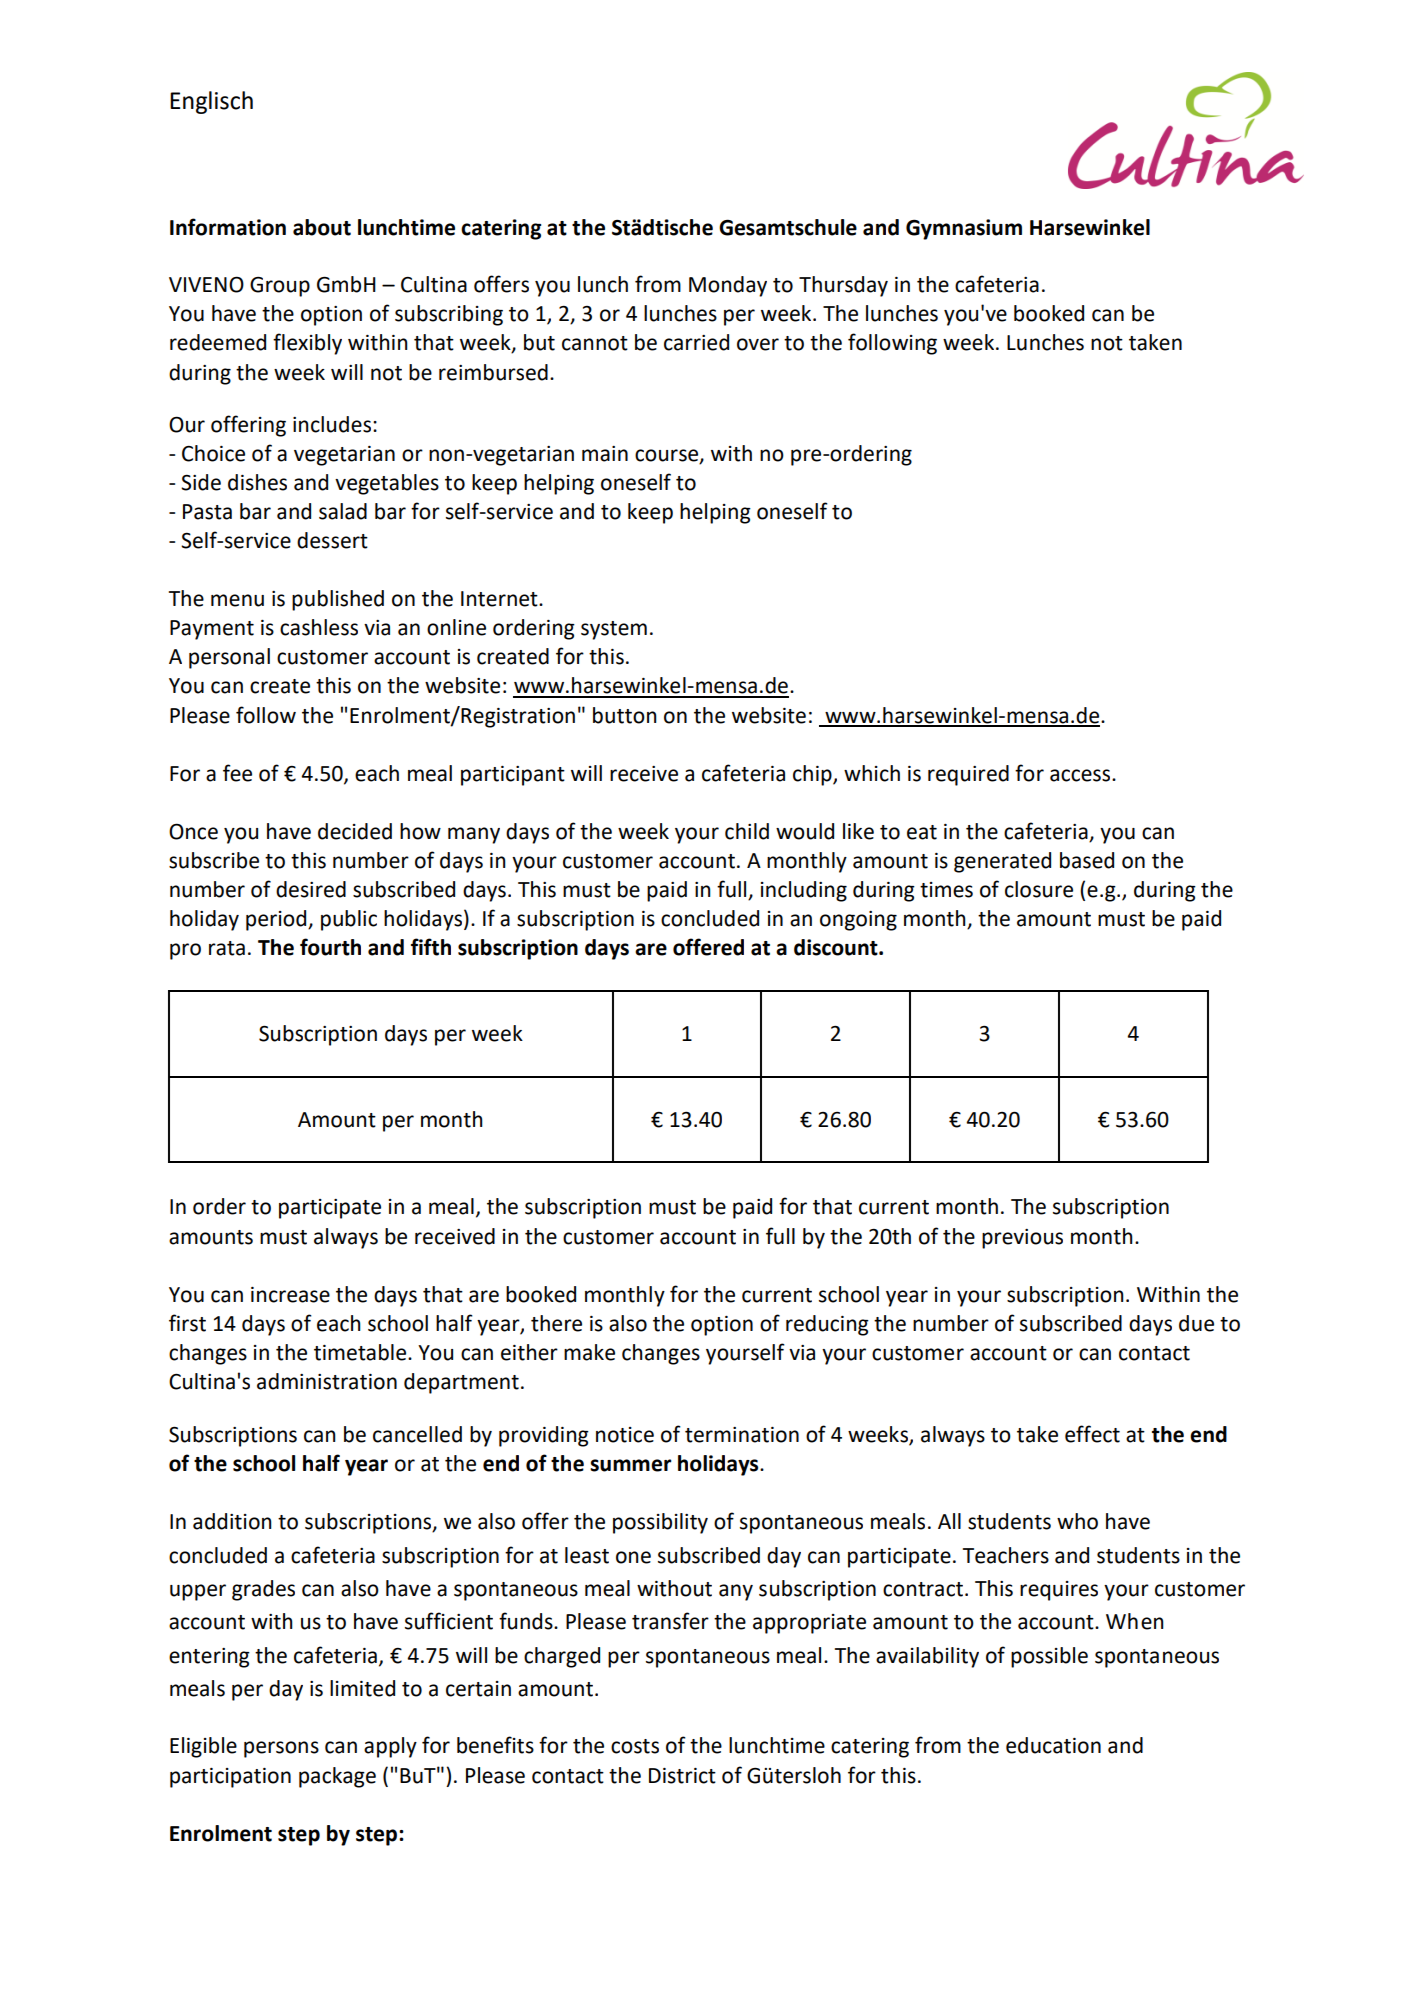 This page has height=2005, width=1418. What do you see at coordinates (728, 286) in the page?
I see `Monday` at bounding box center [728, 286].
